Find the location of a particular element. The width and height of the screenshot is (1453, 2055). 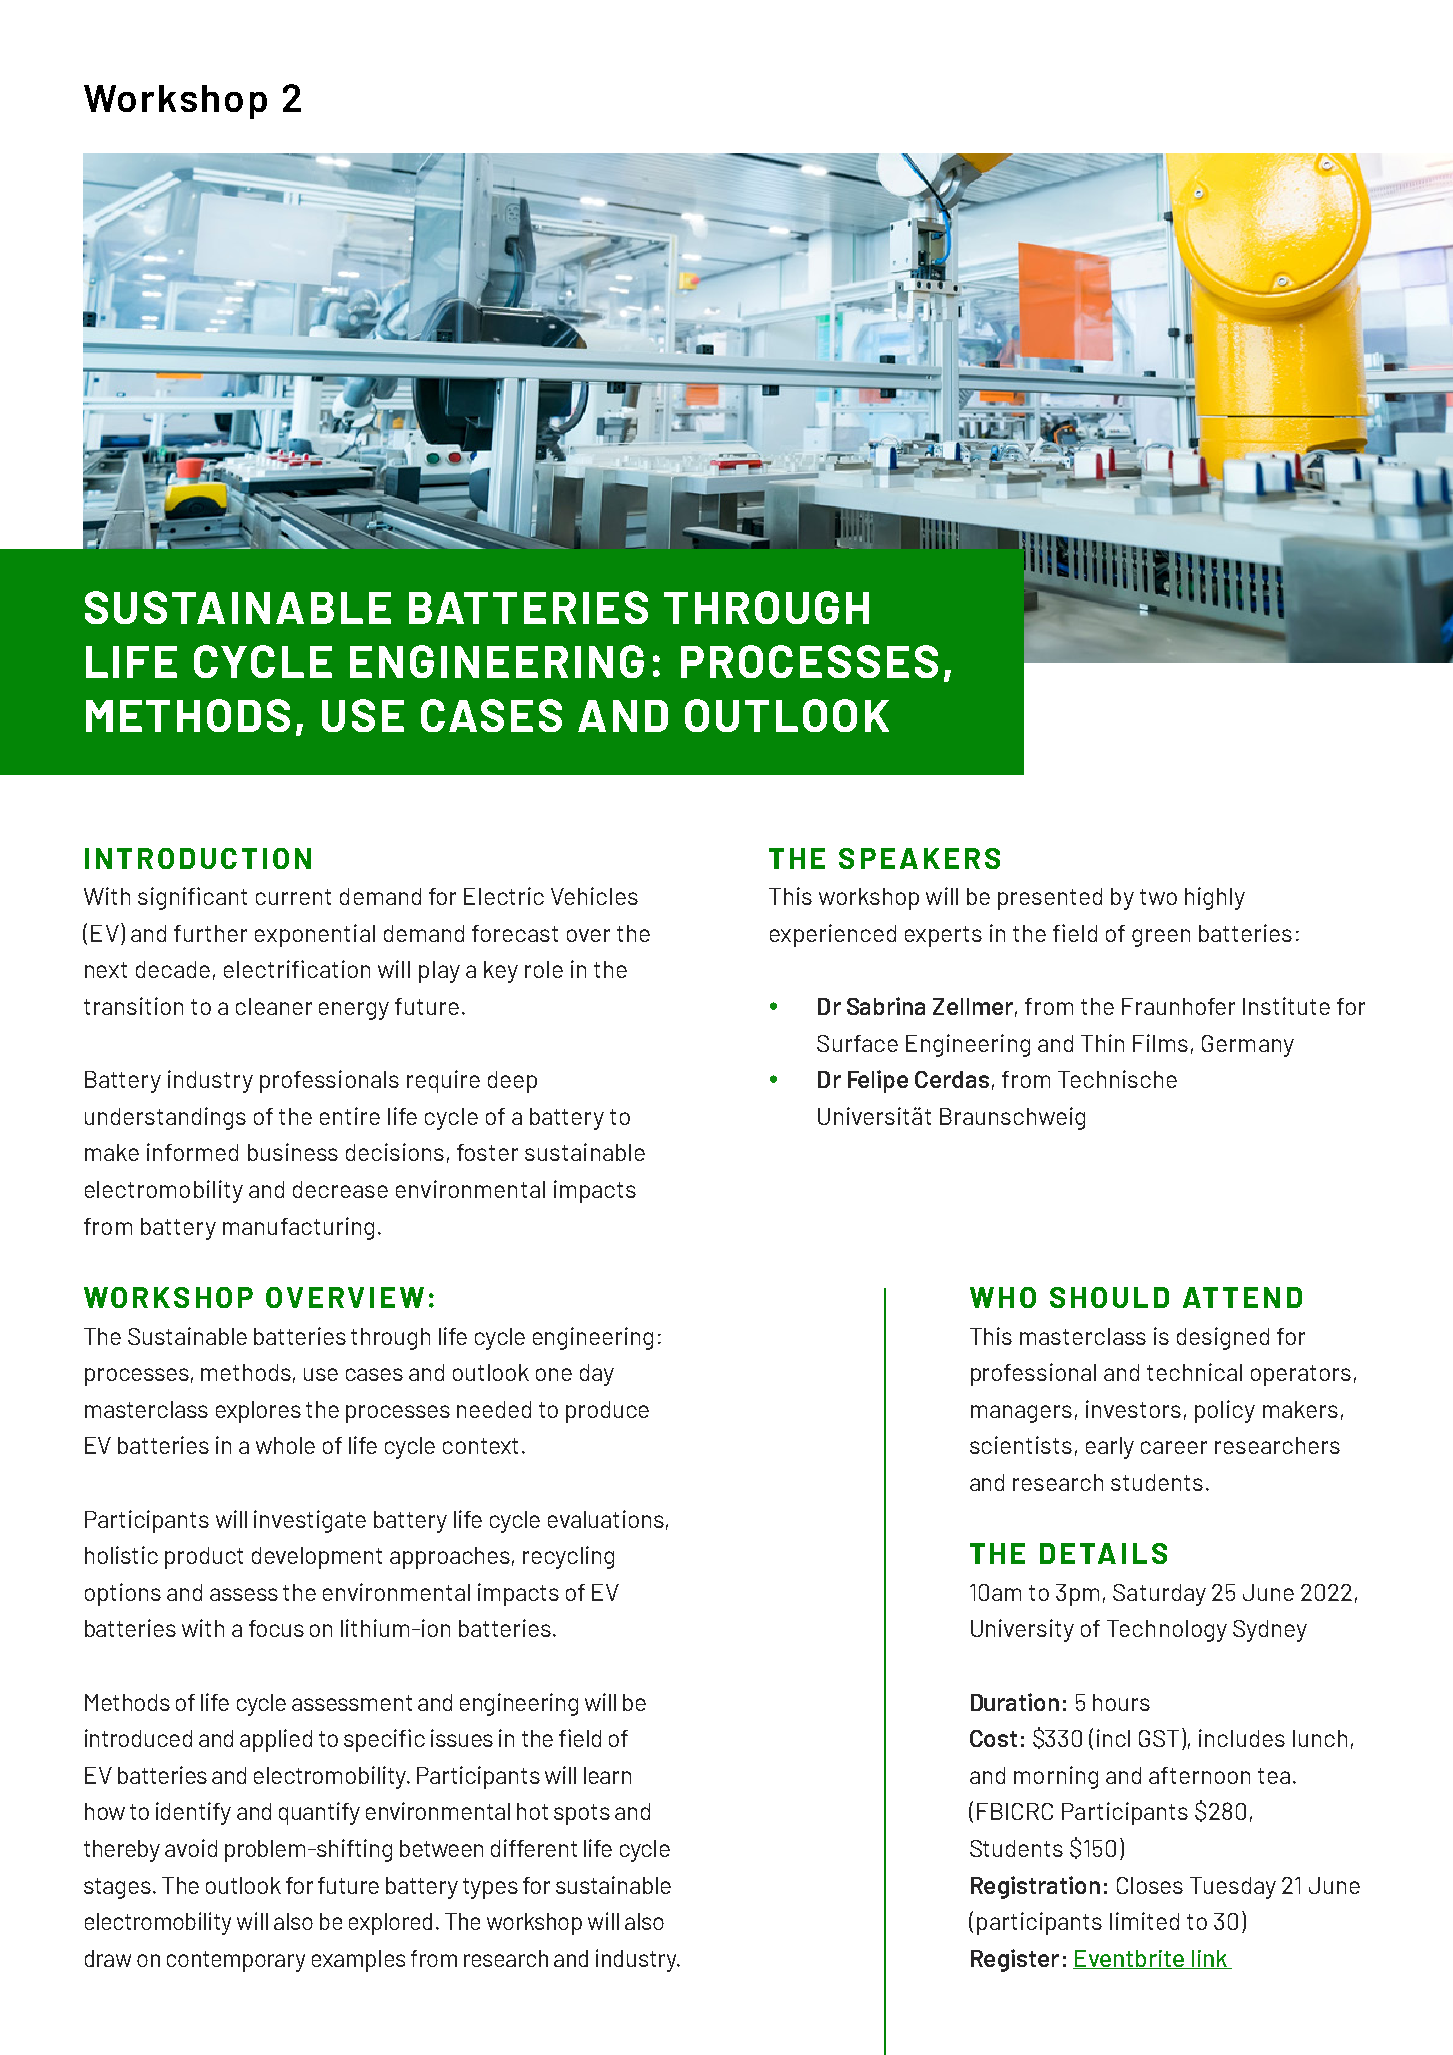

designed is located at coordinates (1223, 1338).
